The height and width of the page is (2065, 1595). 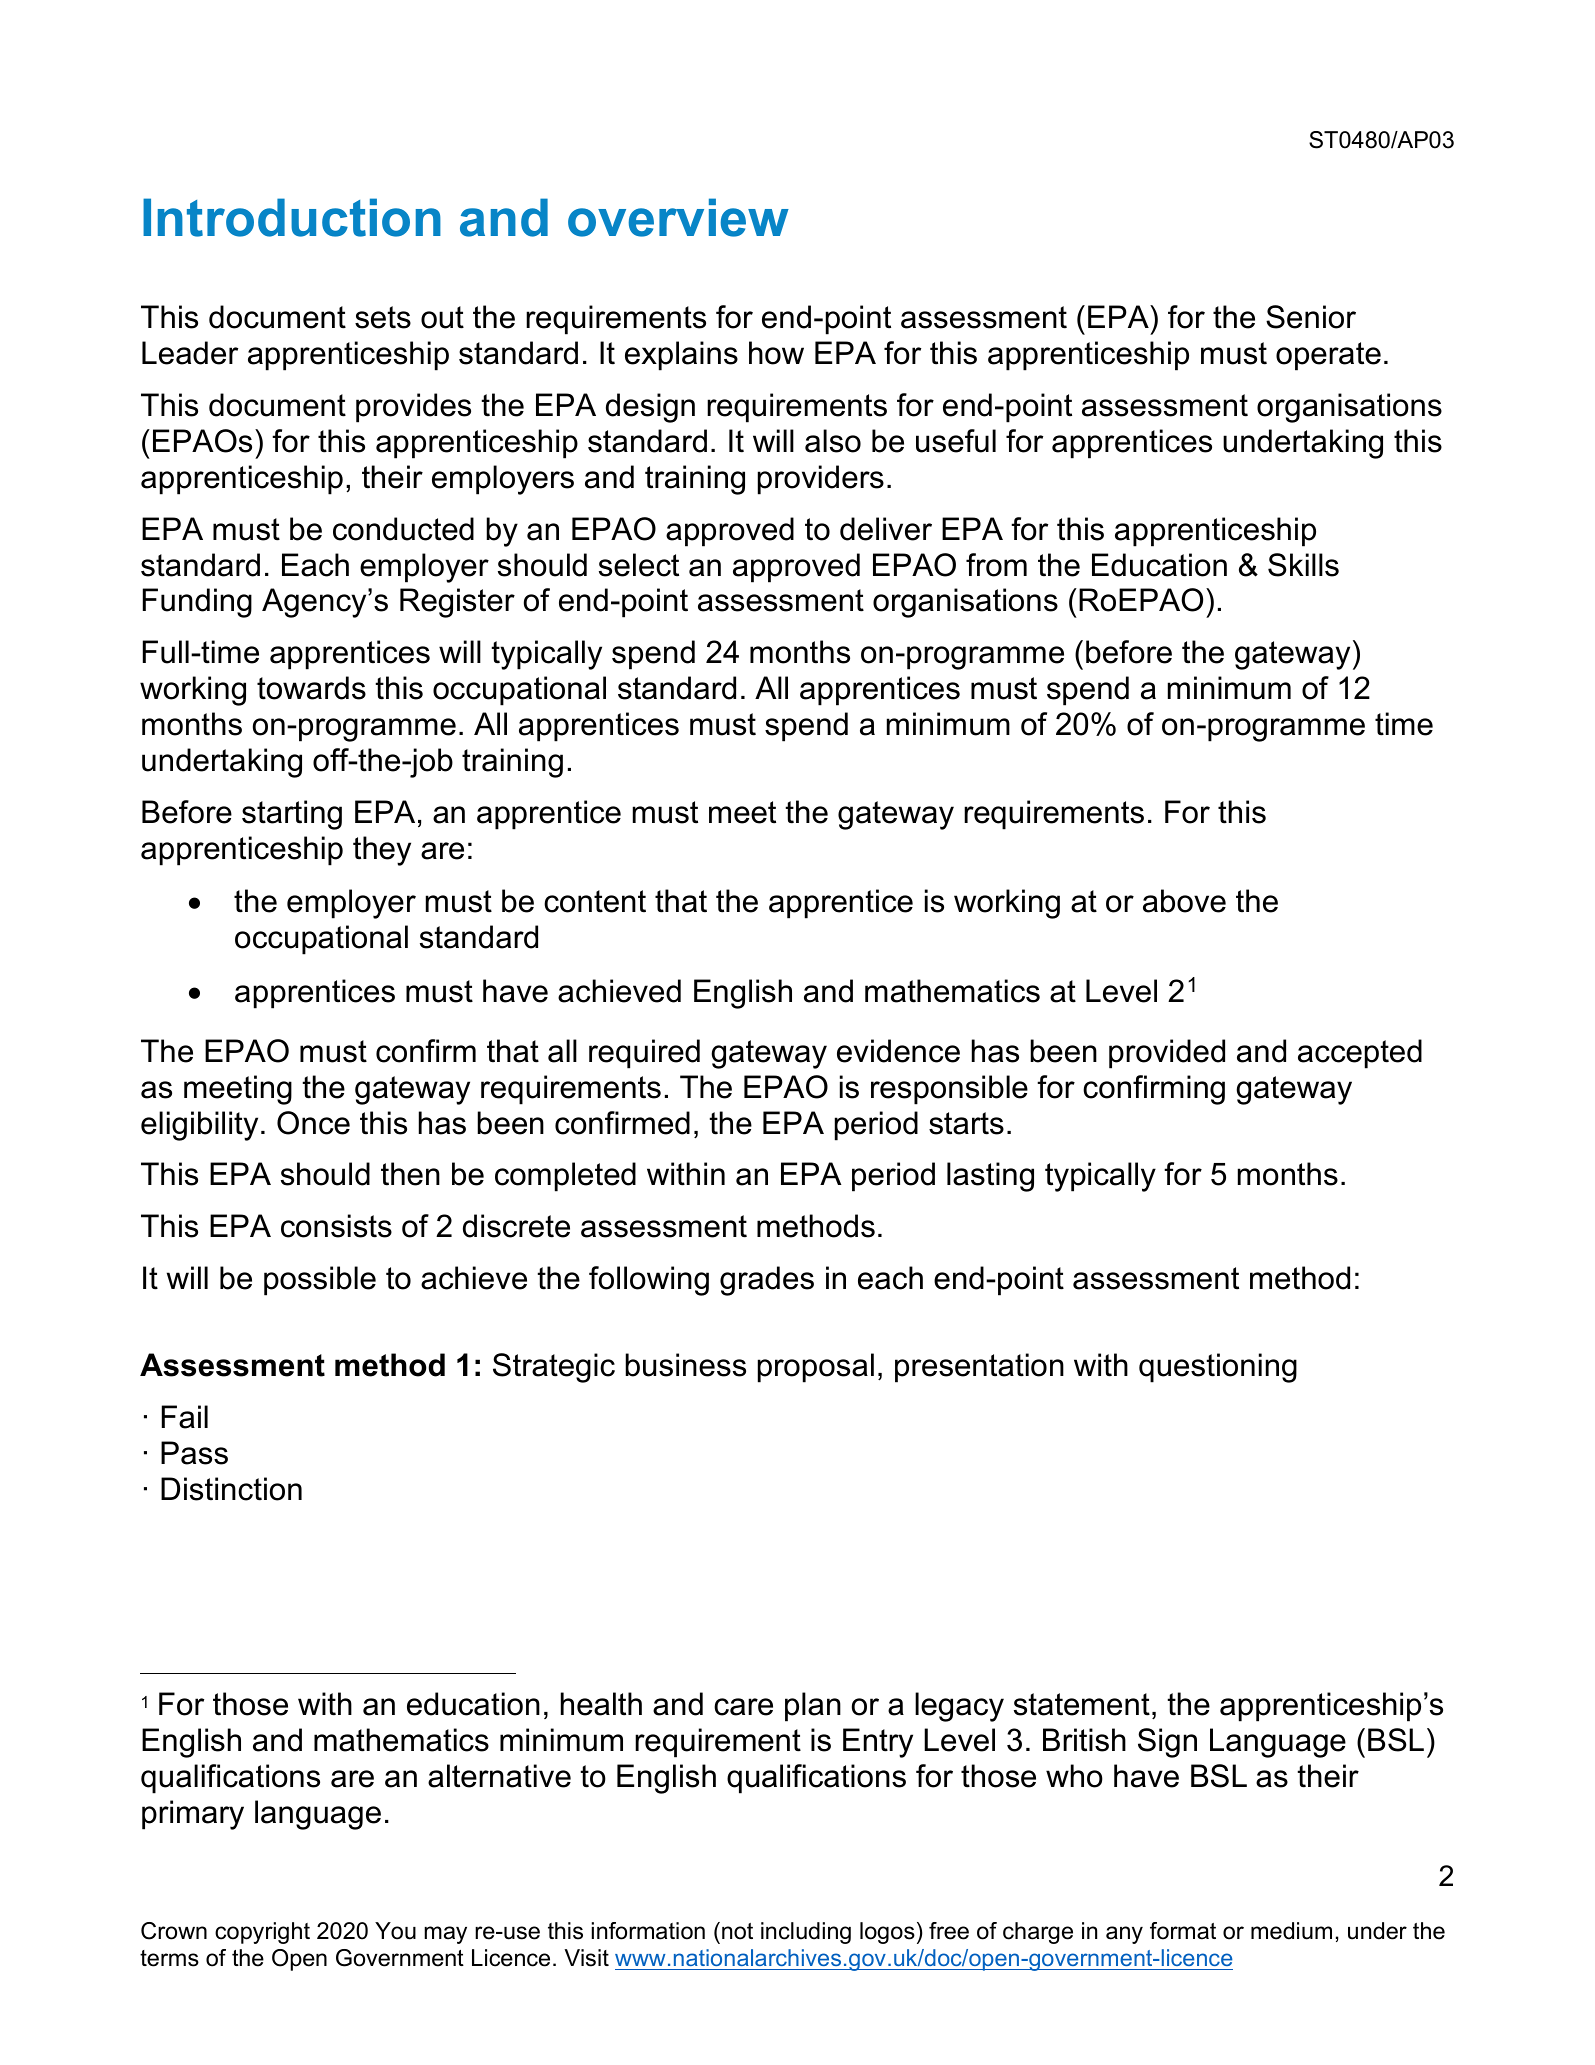 I want to click on content, so click(x=595, y=901).
